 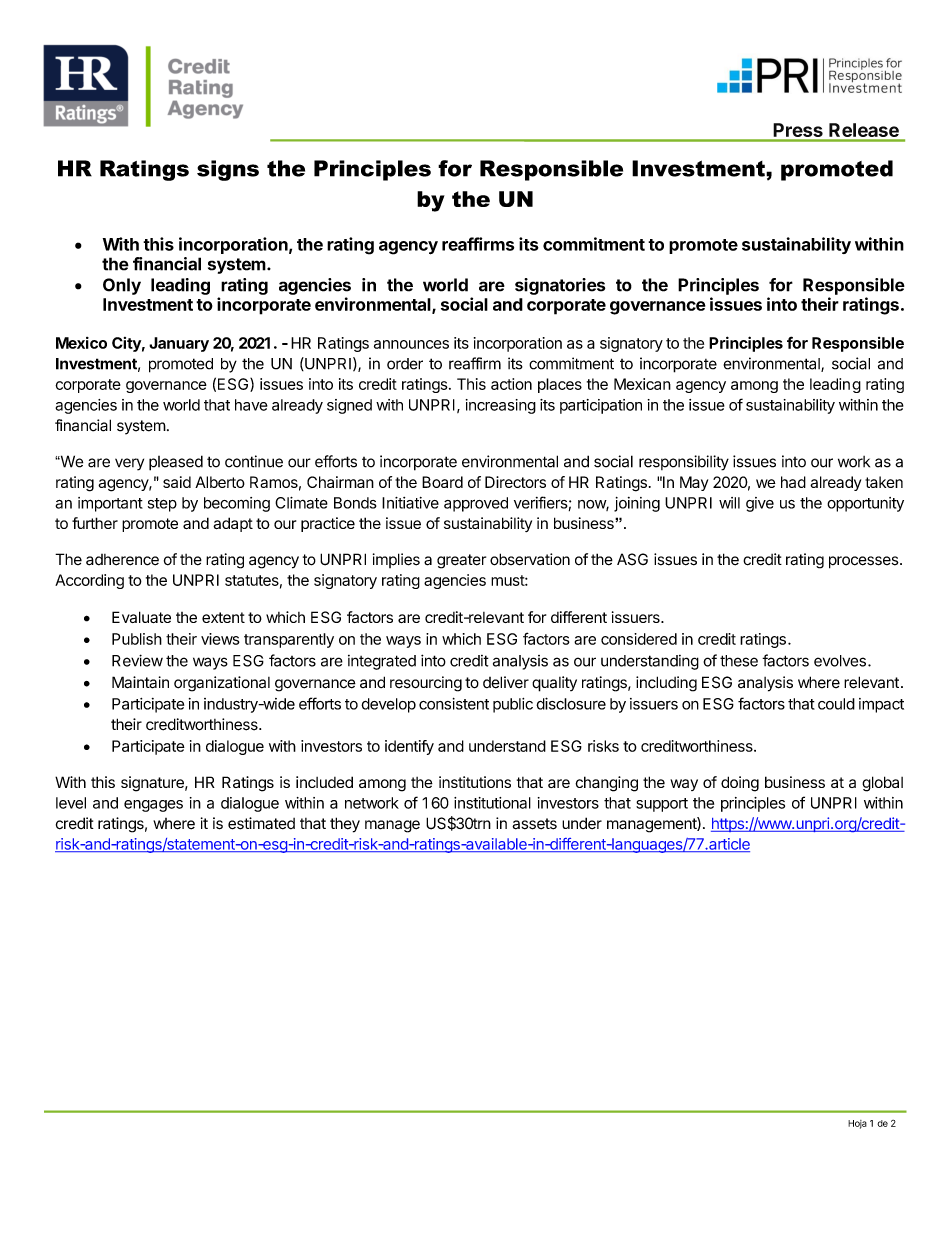 I want to click on participation, so click(x=601, y=406).
